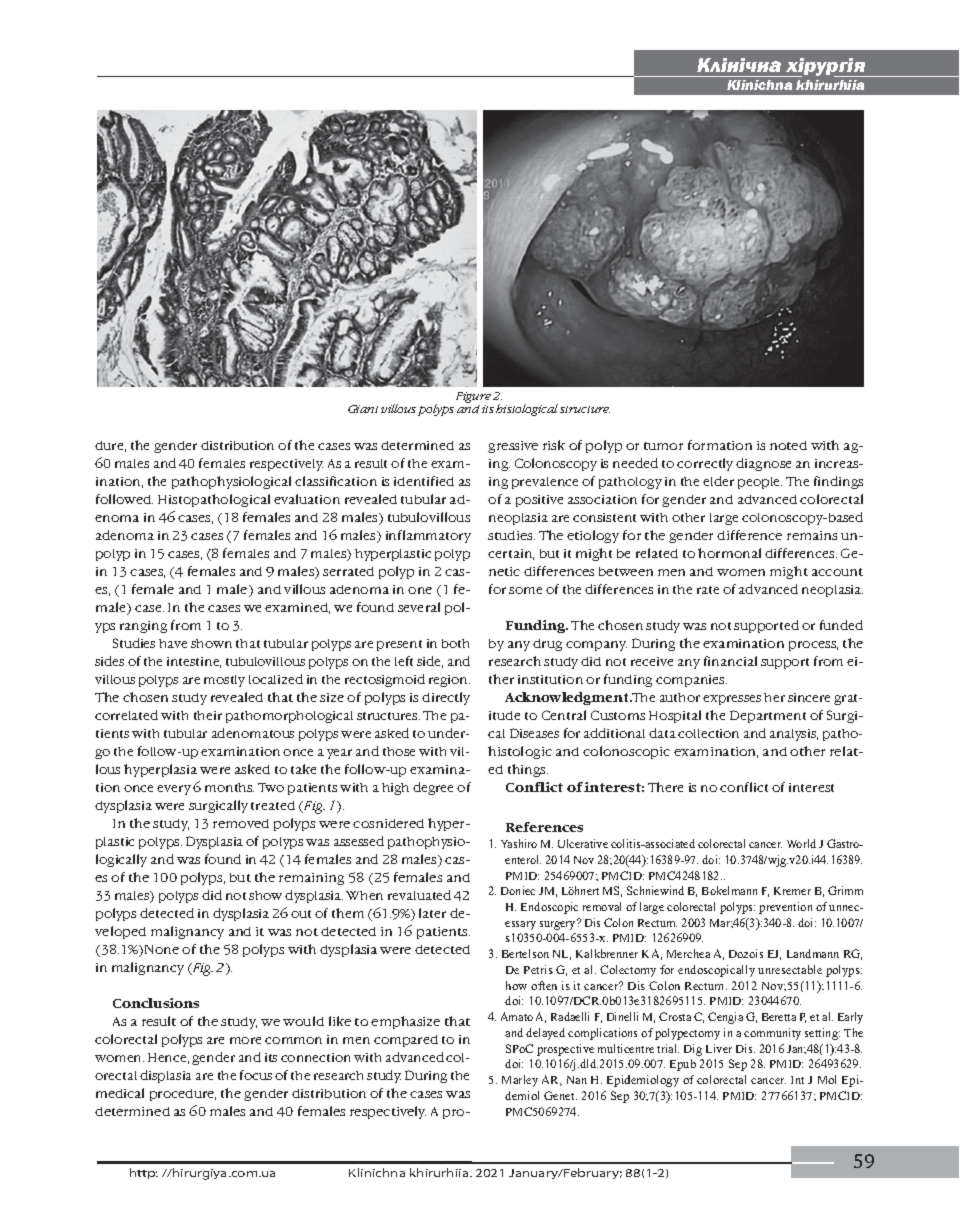  Describe the element at coordinates (156, 1003) in the screenshot. I see `Conclusions` at that location.
